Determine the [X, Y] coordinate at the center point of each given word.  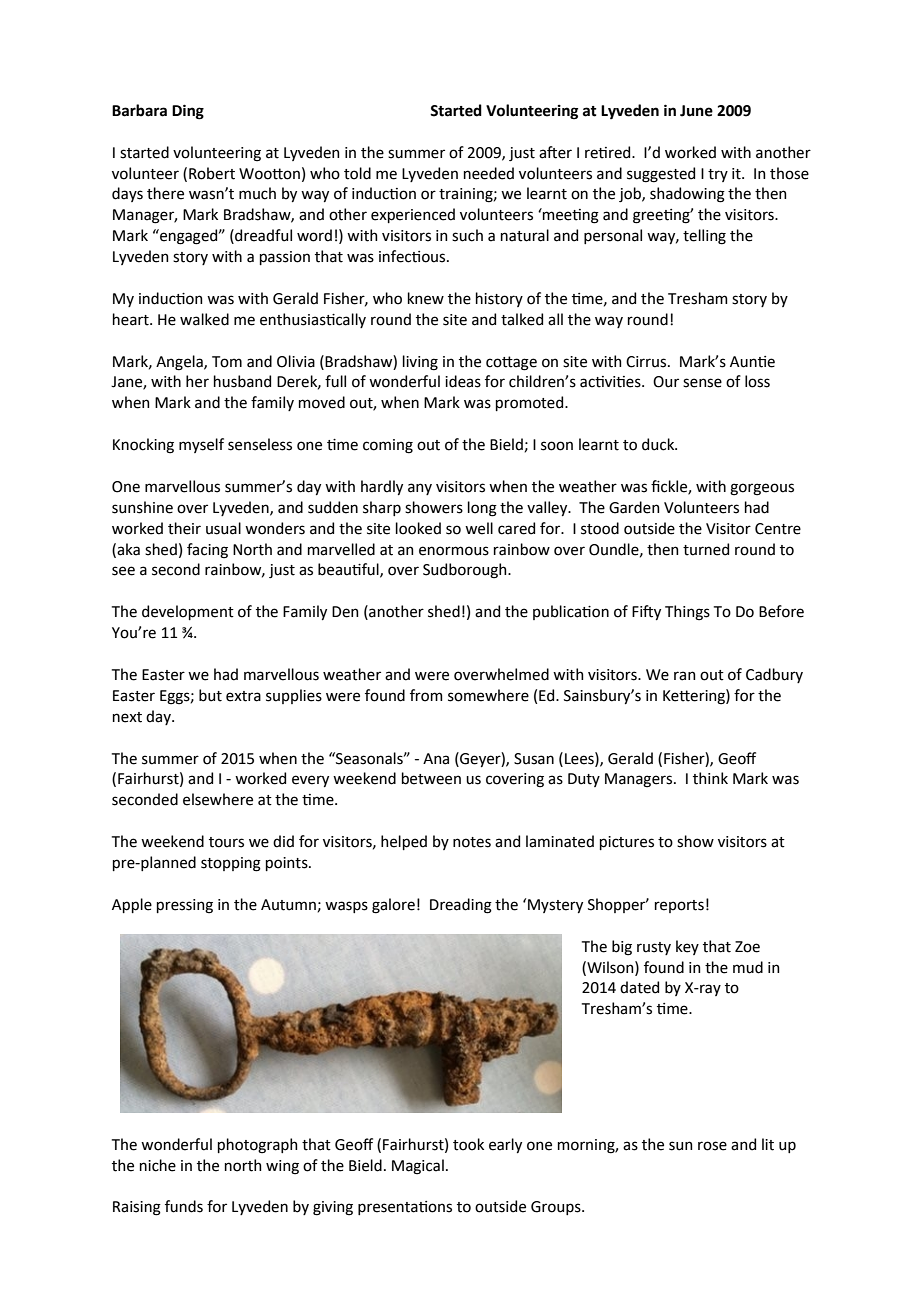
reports [679, 906]
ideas [463, 381]
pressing [185, 906]
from [426, 695]
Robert [212, 173]
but [210, 695]
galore [393, 906]
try [718, 175]
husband [242, 381]
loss [757, 381]
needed [489, 173]
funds [184, 1206]
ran [685, 676]
